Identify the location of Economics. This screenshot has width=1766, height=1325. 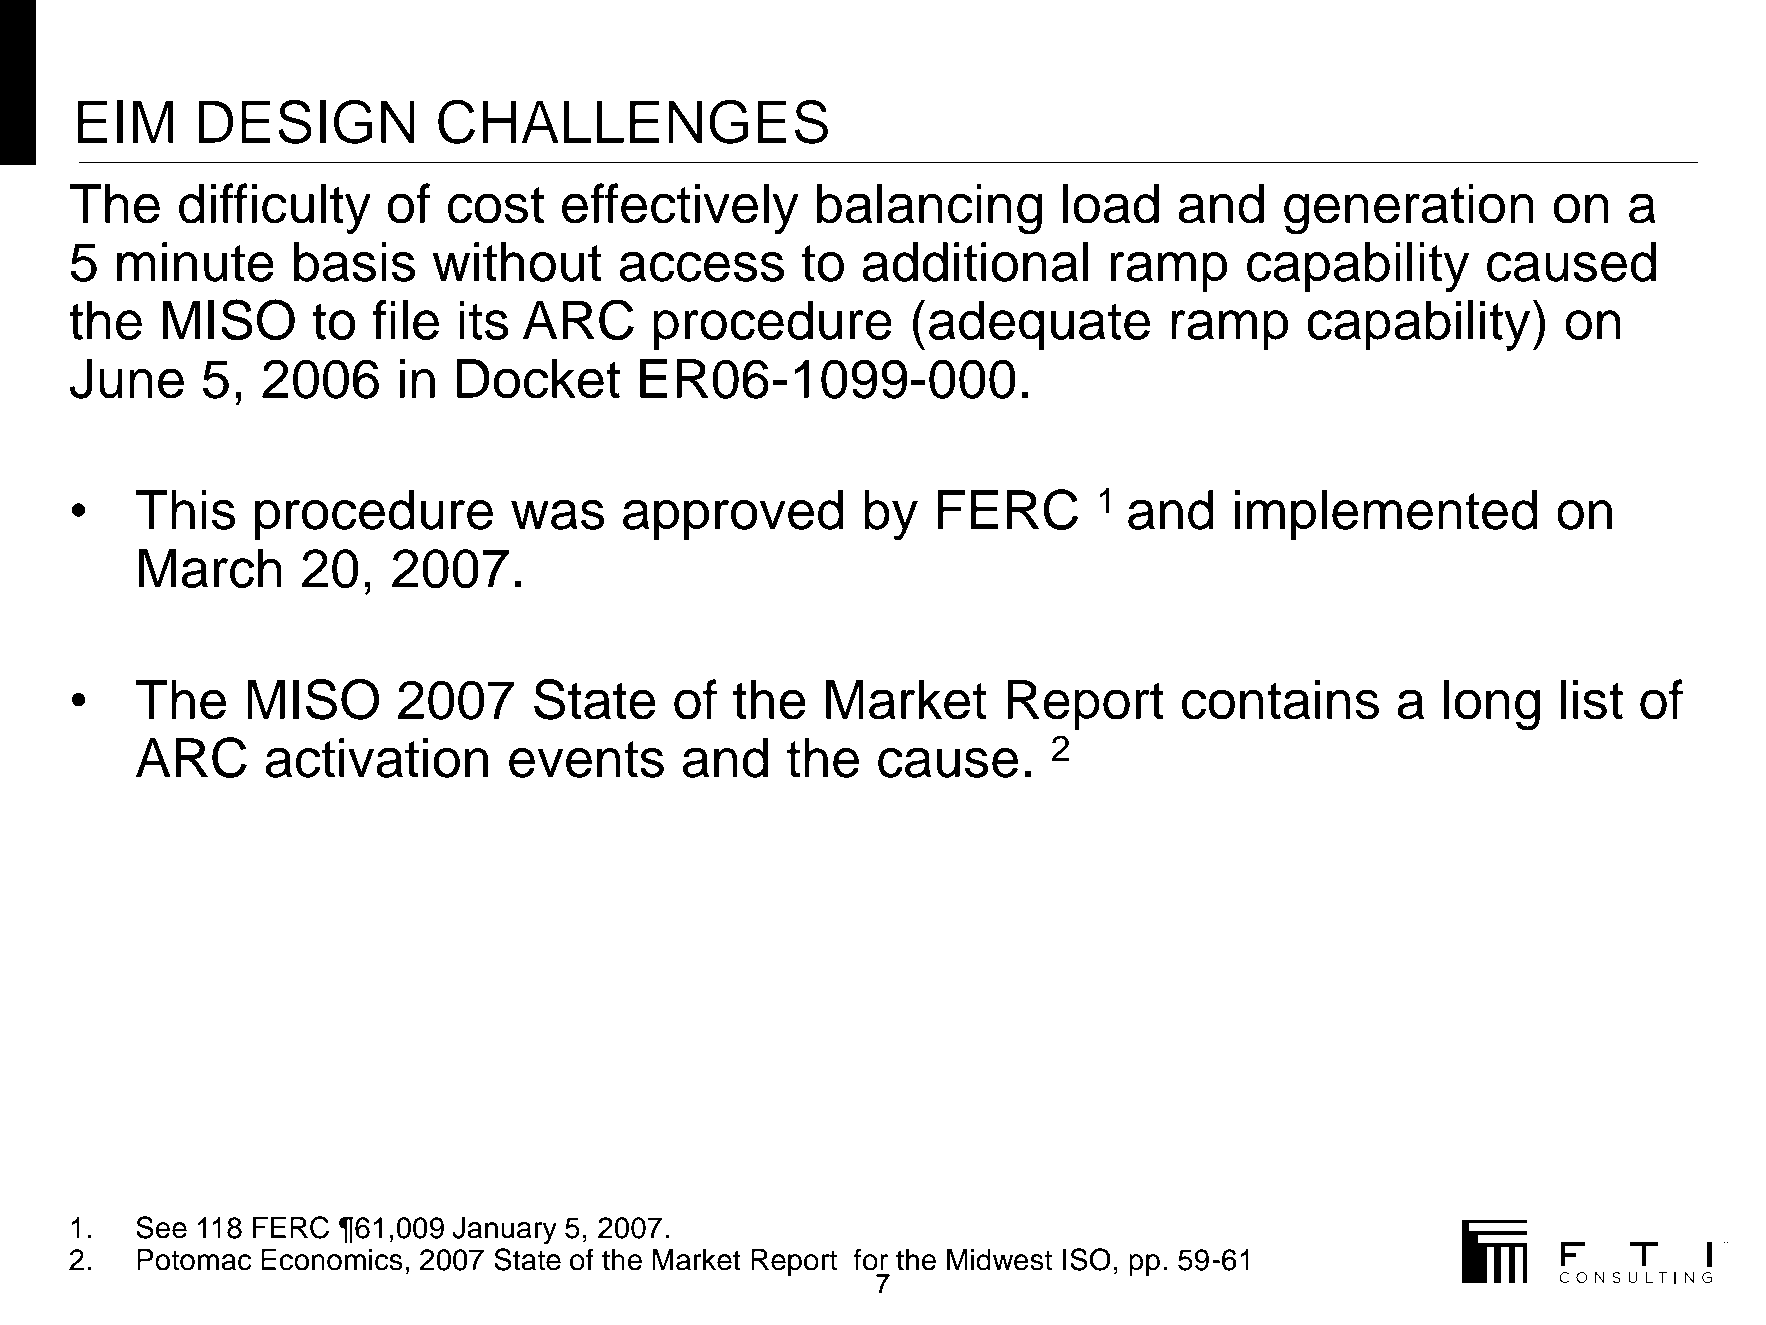
(332, 1260).
